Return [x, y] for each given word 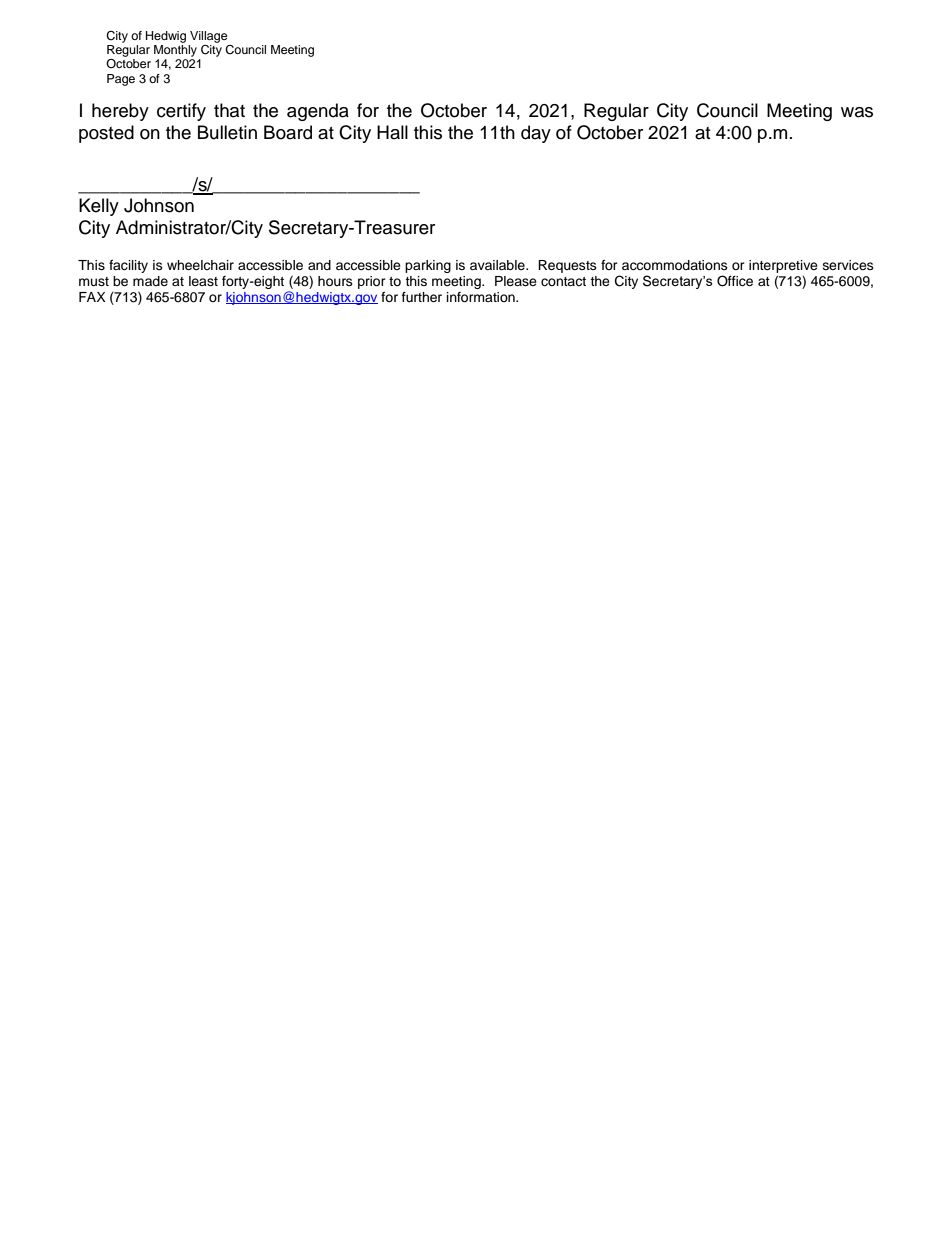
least [203, 281]
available [498, 265]
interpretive [783, 266]
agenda [318, 112]
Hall [392, 132]
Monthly [175, 51]
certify [181, 112]
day [536, 134]
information [482, 297]
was [857, 112]
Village [209, 37]
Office [735, 281]
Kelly [99, 207]
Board [288, 132]
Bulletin [227, 132]
